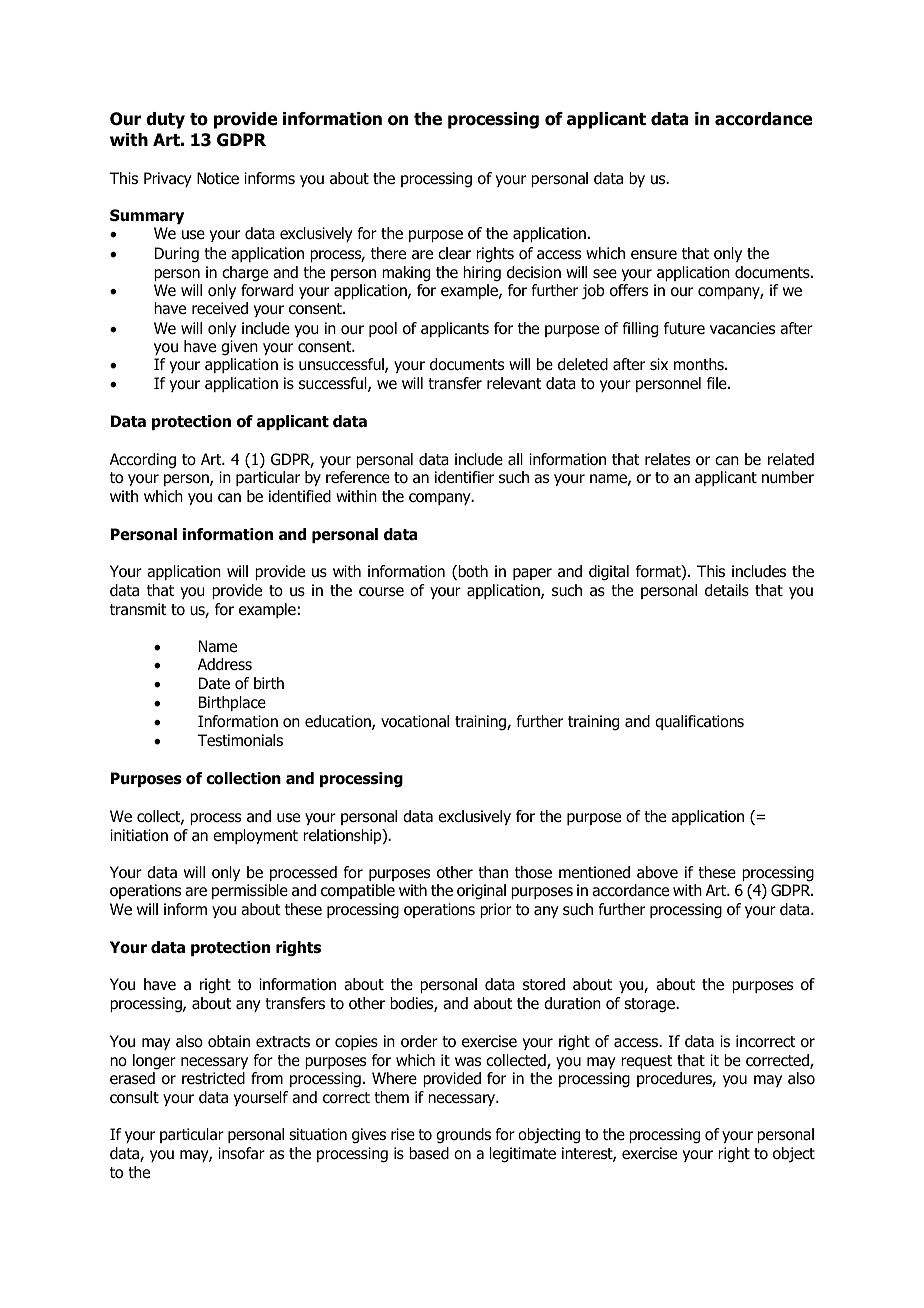  What do you see at coordinates (654, 255) in the screenshot?
I see `ensure` at bounding box center [654, 255].
